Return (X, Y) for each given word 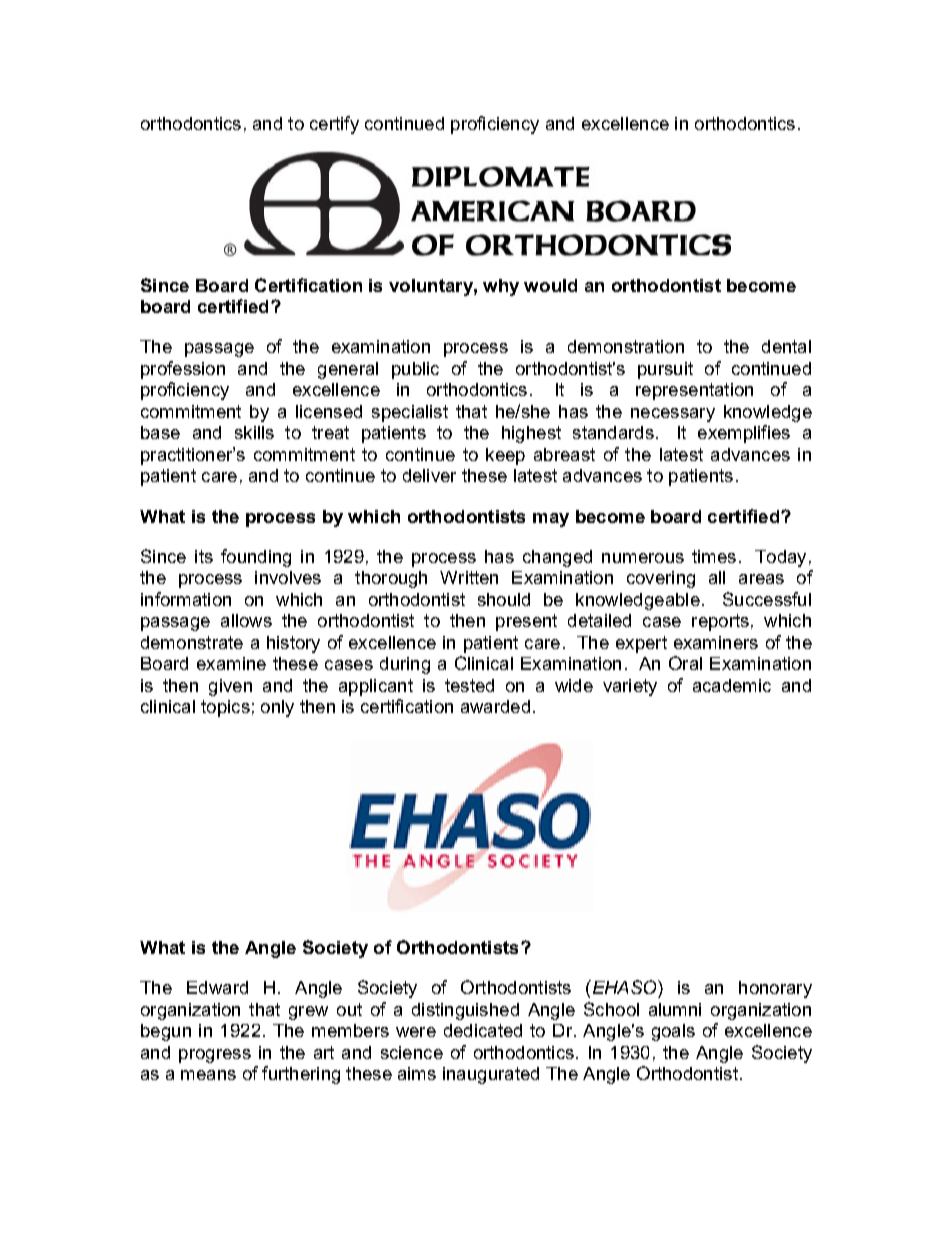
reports (720, 622)
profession (183, 370)
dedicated (483, 1030)
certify (334, 125)
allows (246, 620)
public (415, 370)
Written (469, 577)
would (550, 285)
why (501, 287)
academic (732, 685)
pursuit (665, 370)
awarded (495, 706)
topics (225, 708)
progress (215, 1056)
